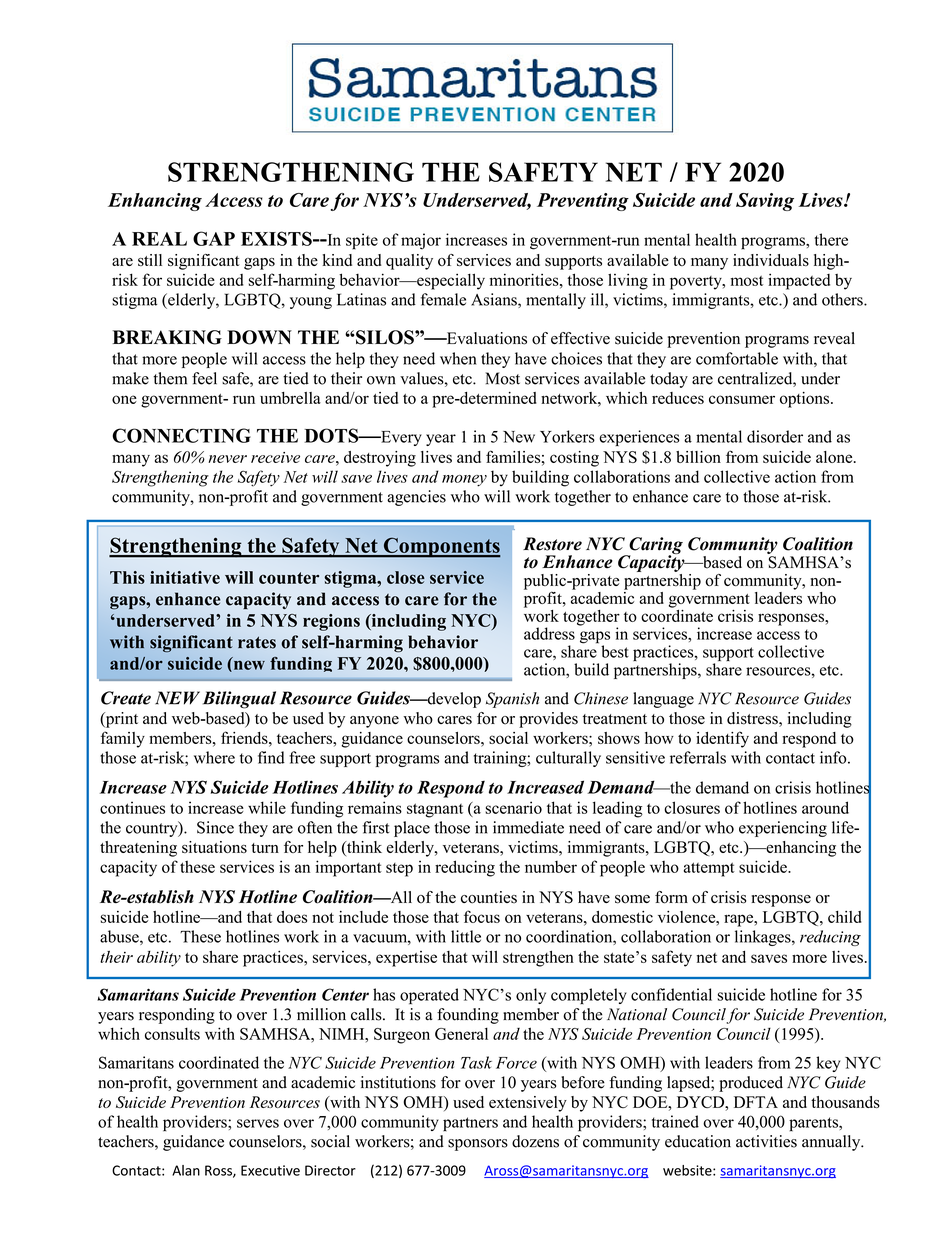  Describe the element at coordinates (722, 739) in the document. I see `identify` at that location.
